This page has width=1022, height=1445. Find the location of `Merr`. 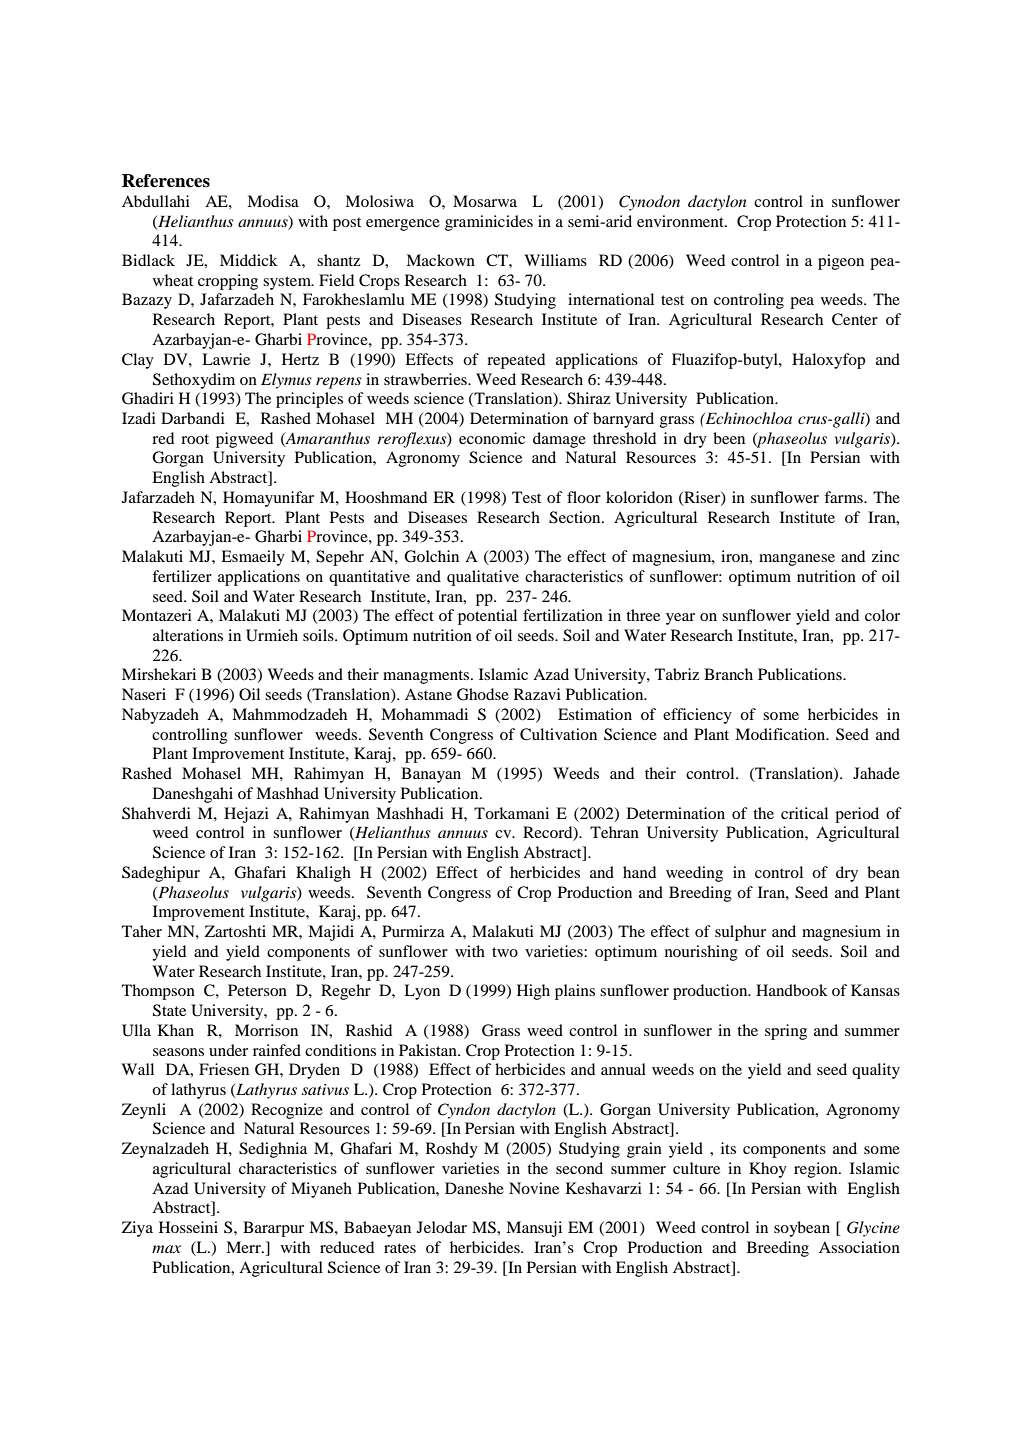

Merr is located at coordinates (244, 1247).
